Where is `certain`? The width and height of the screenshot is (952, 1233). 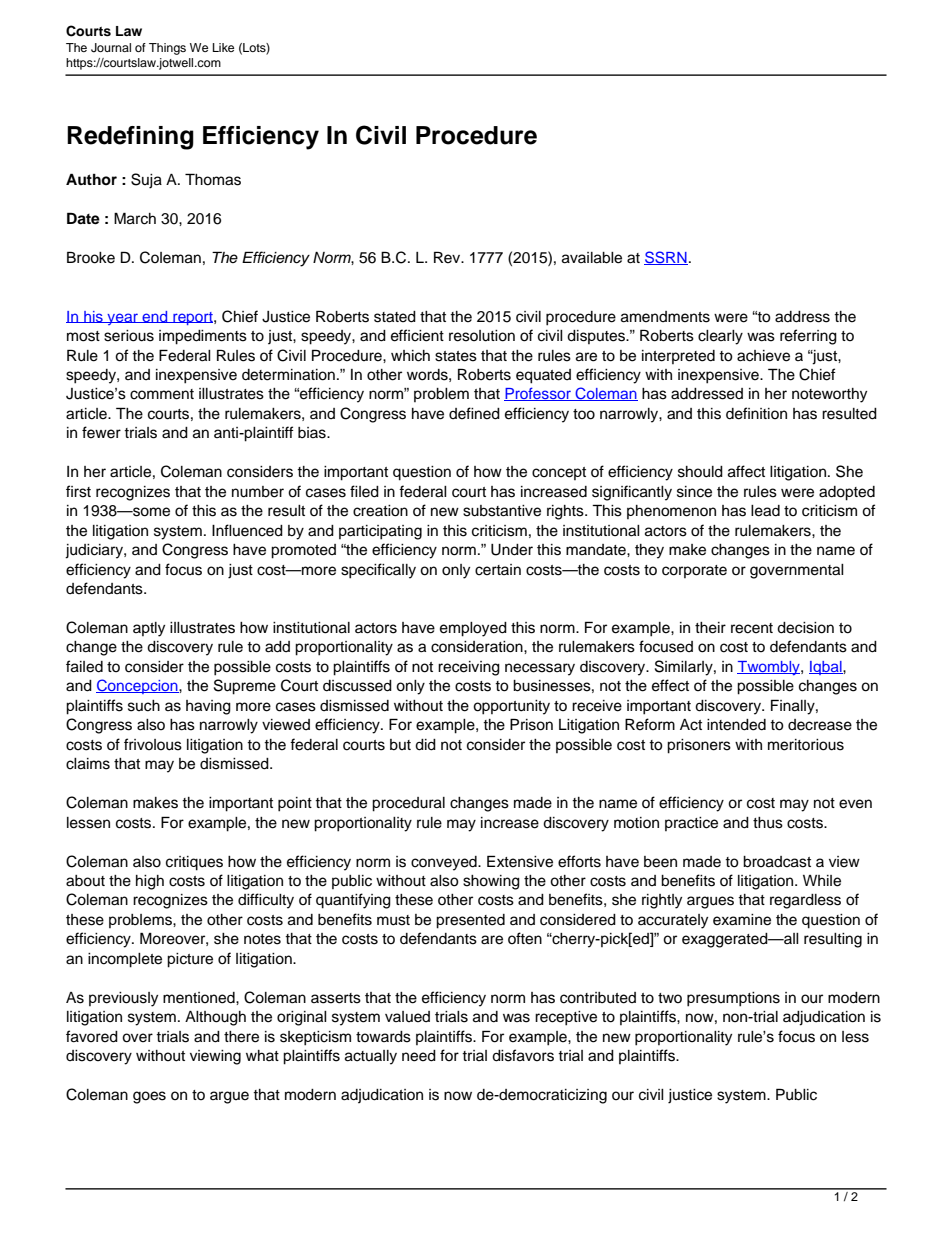 certain is located at coordinates (498, 570).
